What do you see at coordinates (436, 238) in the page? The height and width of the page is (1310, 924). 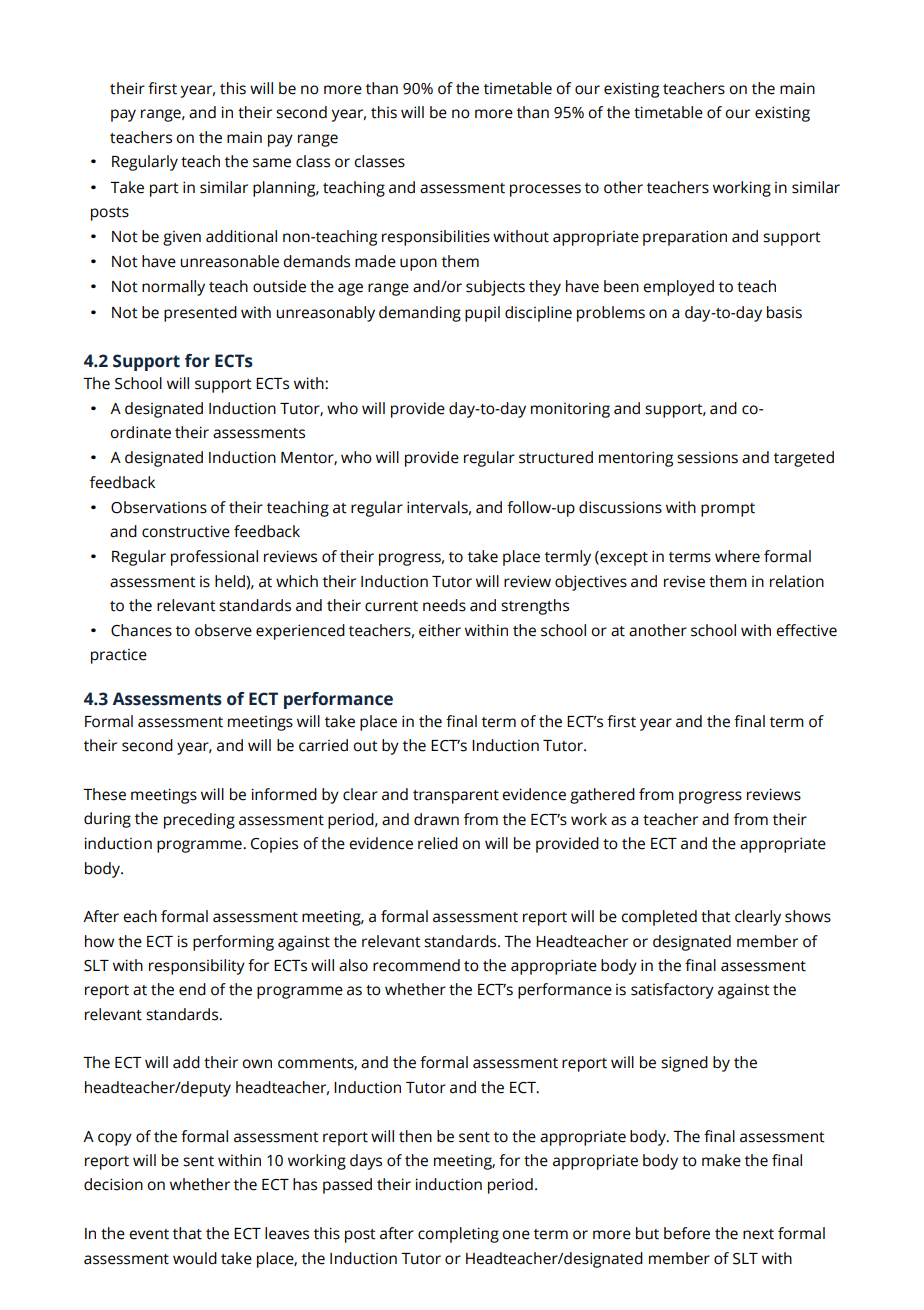 I see `responsibilities` at bounding box center [436, 238].
